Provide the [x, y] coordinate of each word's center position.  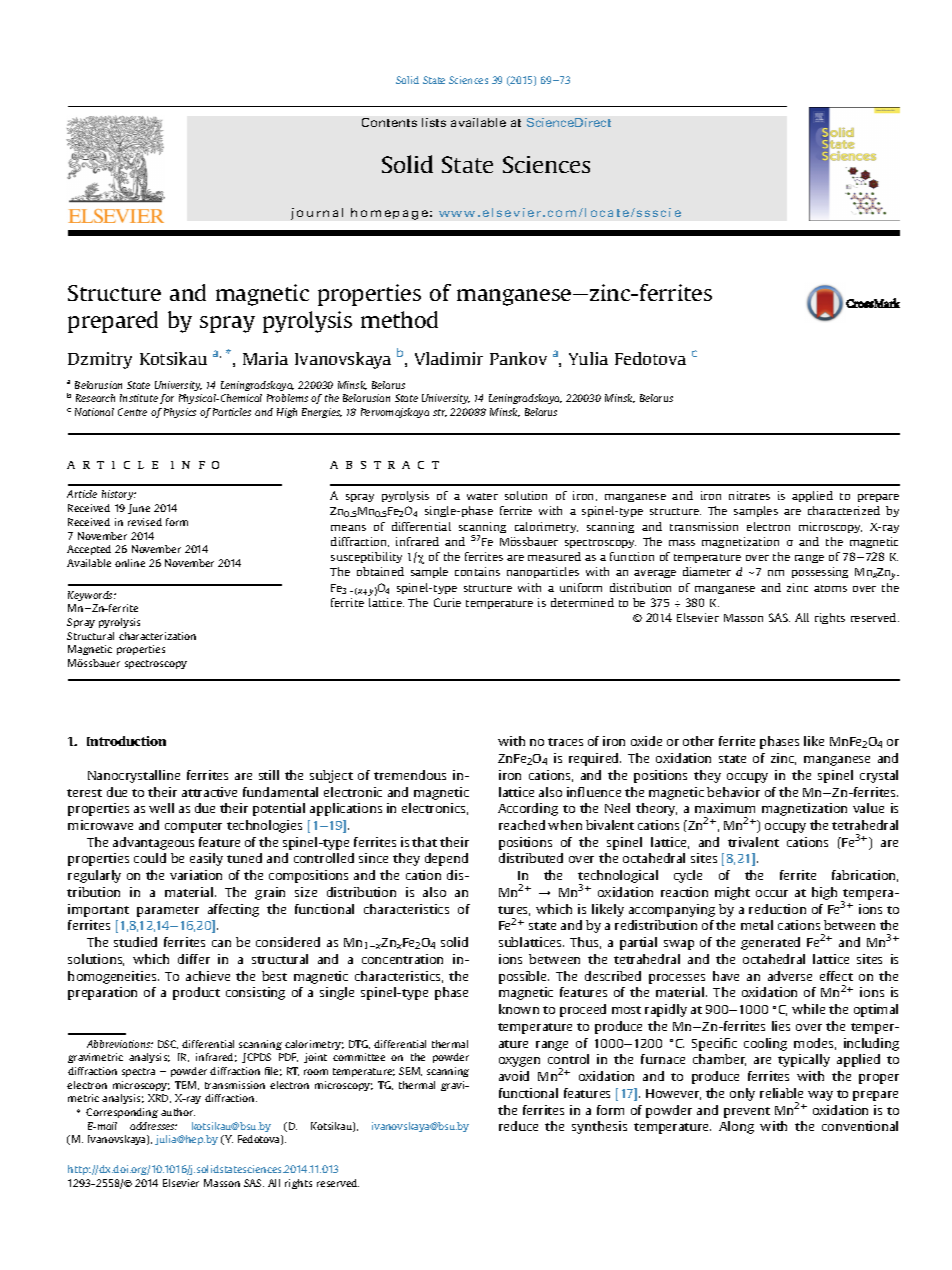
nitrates [749, 495]
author [178, 1112]
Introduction [126, 741]
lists [434, 122]
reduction [777, 909]
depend [446, 859]
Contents [389, 122]
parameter [168, 911]
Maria [265, 358]
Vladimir [449, 358]
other [698, 741]
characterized [844, 510]
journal [317, 214]
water [482, 496]
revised [145, 522]
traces [565, 742]
